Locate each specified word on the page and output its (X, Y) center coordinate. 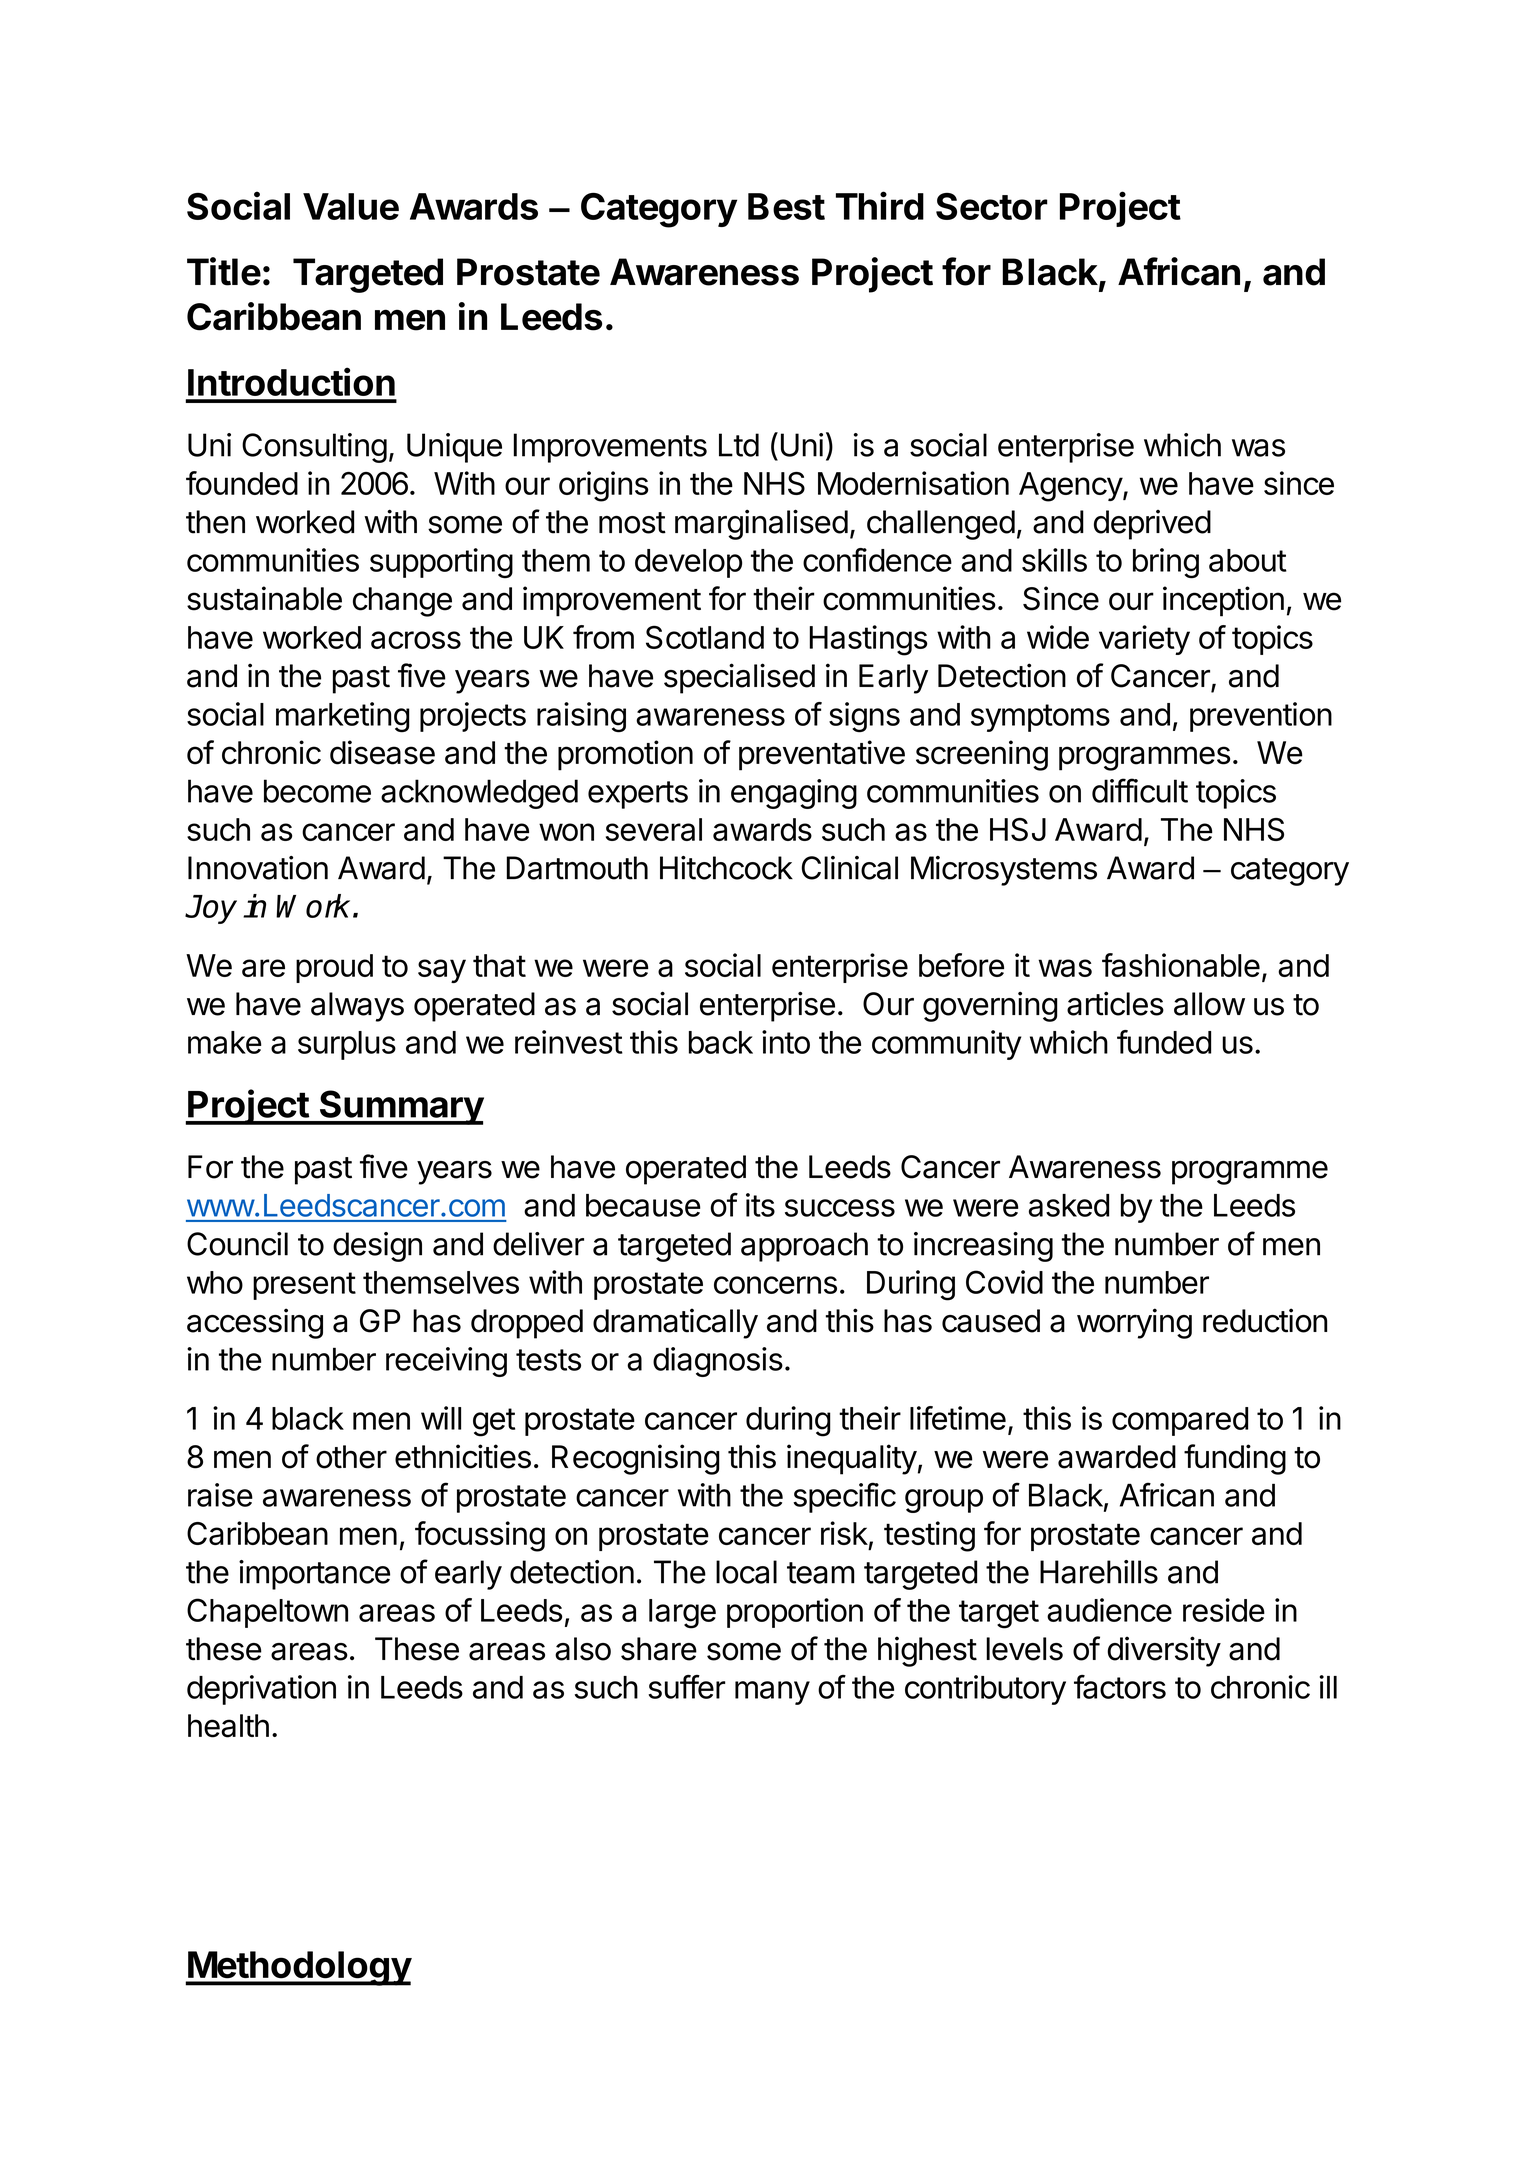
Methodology (299, 1968)
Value (351, 206)
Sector (992, 206)
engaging (794, 794)
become (317, 791)
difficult (1140, 790)
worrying (1134, 1323)
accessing (255, 1323)
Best (786, 206)
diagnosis (718, 1362)
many (772, 1693)
